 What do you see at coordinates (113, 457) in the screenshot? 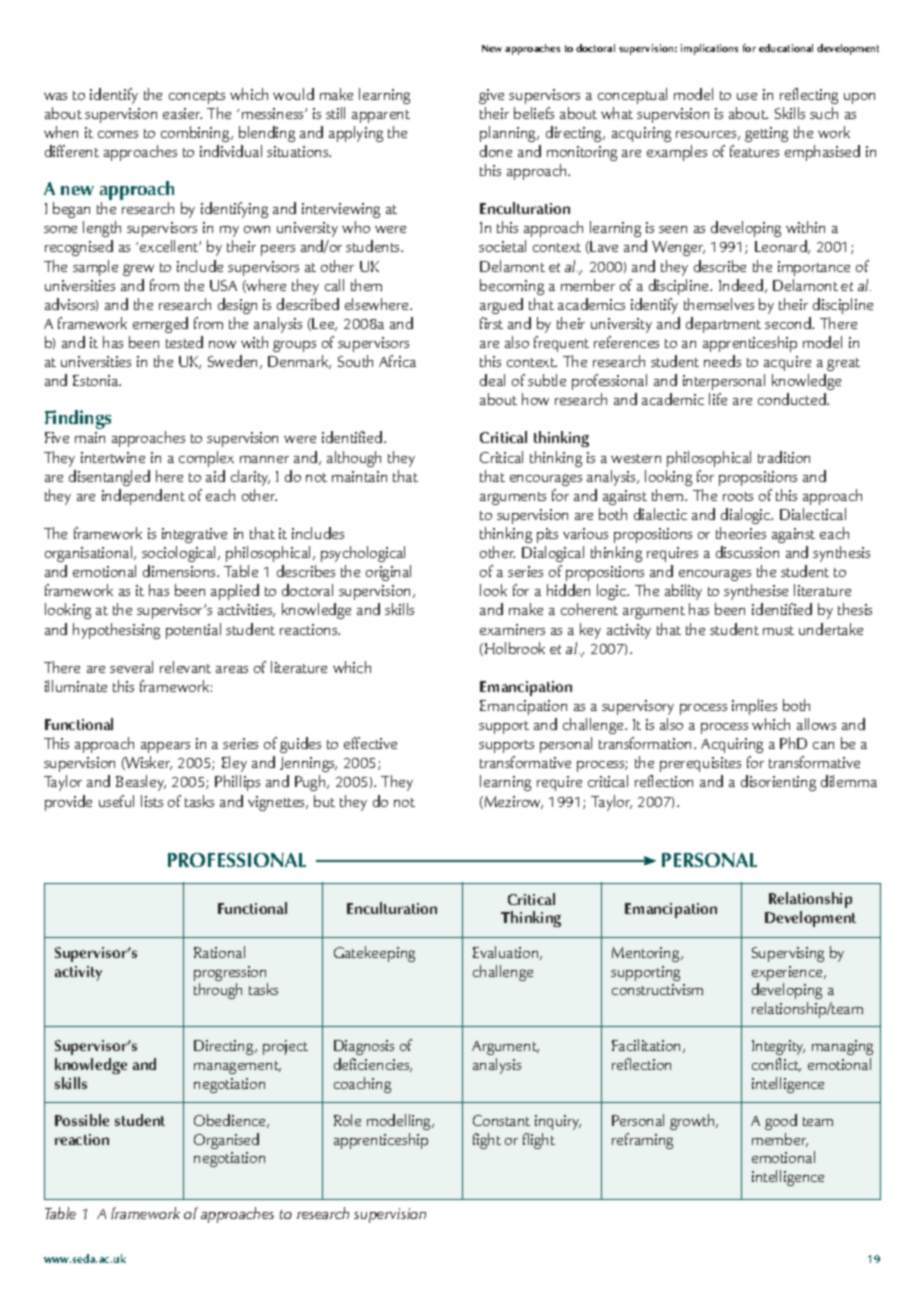
I see `intertwine` at bounding box center [113, 457].
